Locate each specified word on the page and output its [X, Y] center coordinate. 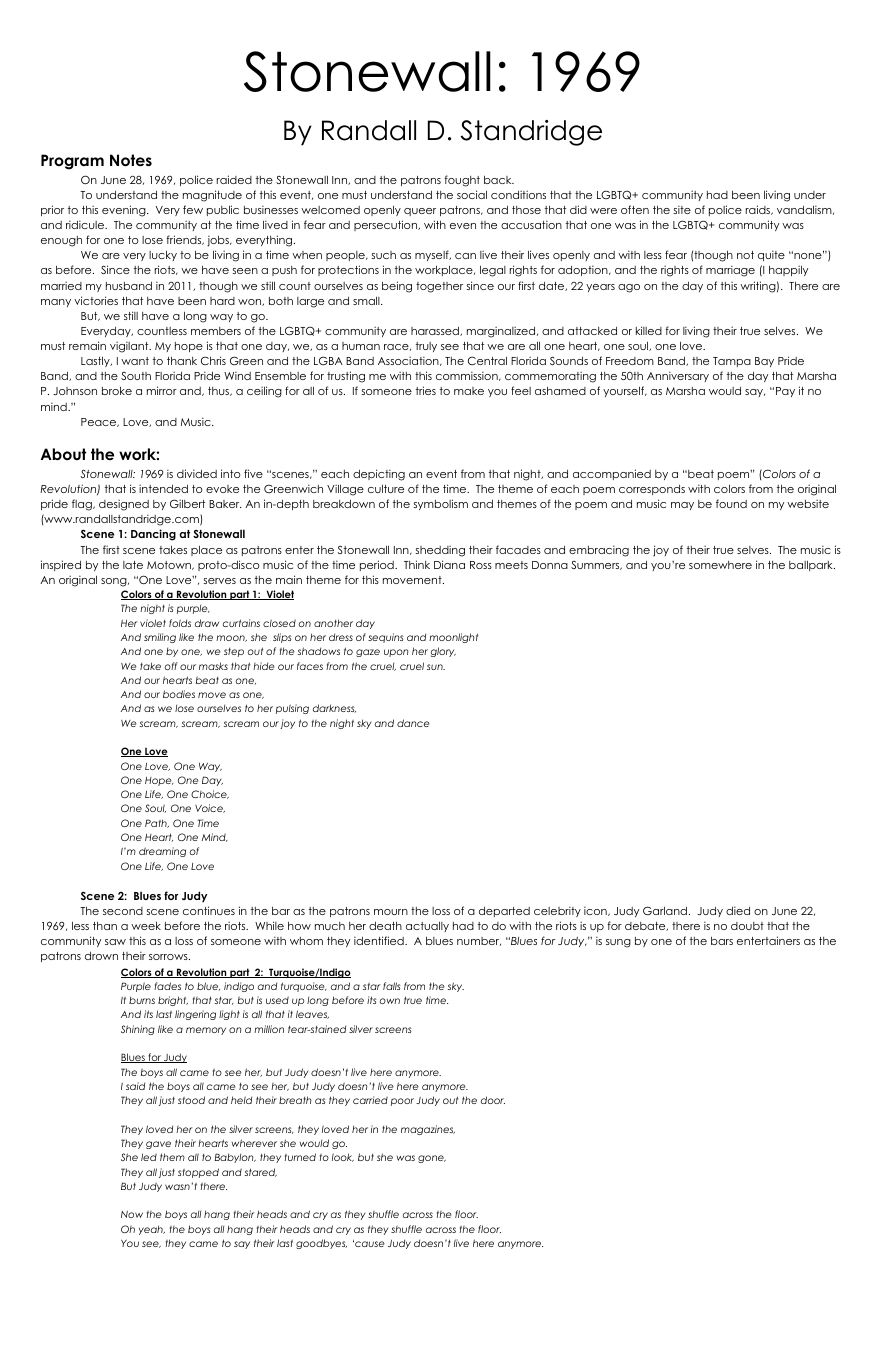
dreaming [162, 852]
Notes [131, 160]
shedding [440, 551]
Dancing [153, 535]
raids [759, 210]
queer [420, 212]
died [738, 910]
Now [132, 1214]
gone [432, 1159]
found [731, 503]
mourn [391, 912]
